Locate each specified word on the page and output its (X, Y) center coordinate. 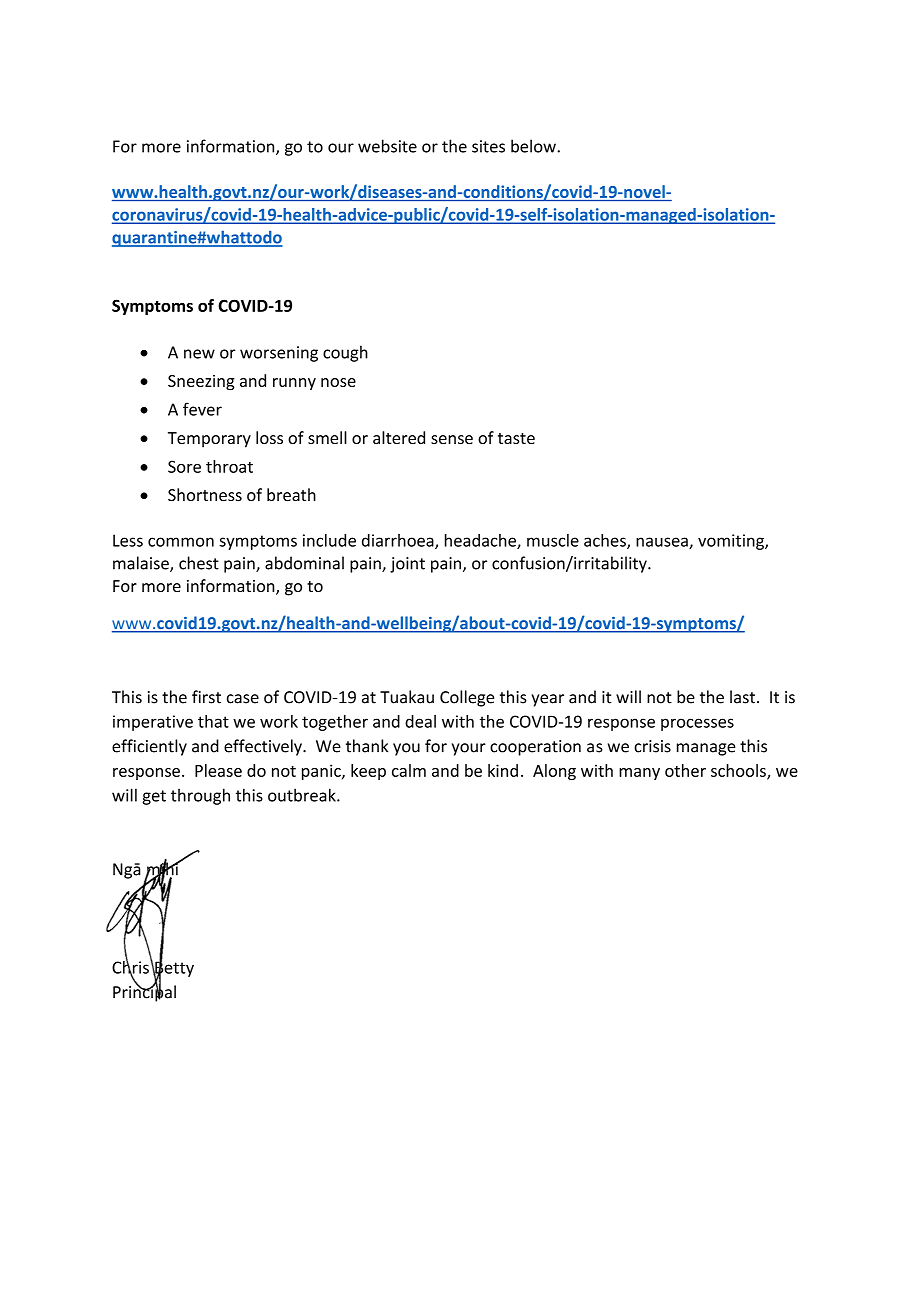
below (534, 146)
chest (199, 563)
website (387, 146)
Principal (144, 992)
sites (488, 146)
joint (407, 565)
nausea (663, 543)
